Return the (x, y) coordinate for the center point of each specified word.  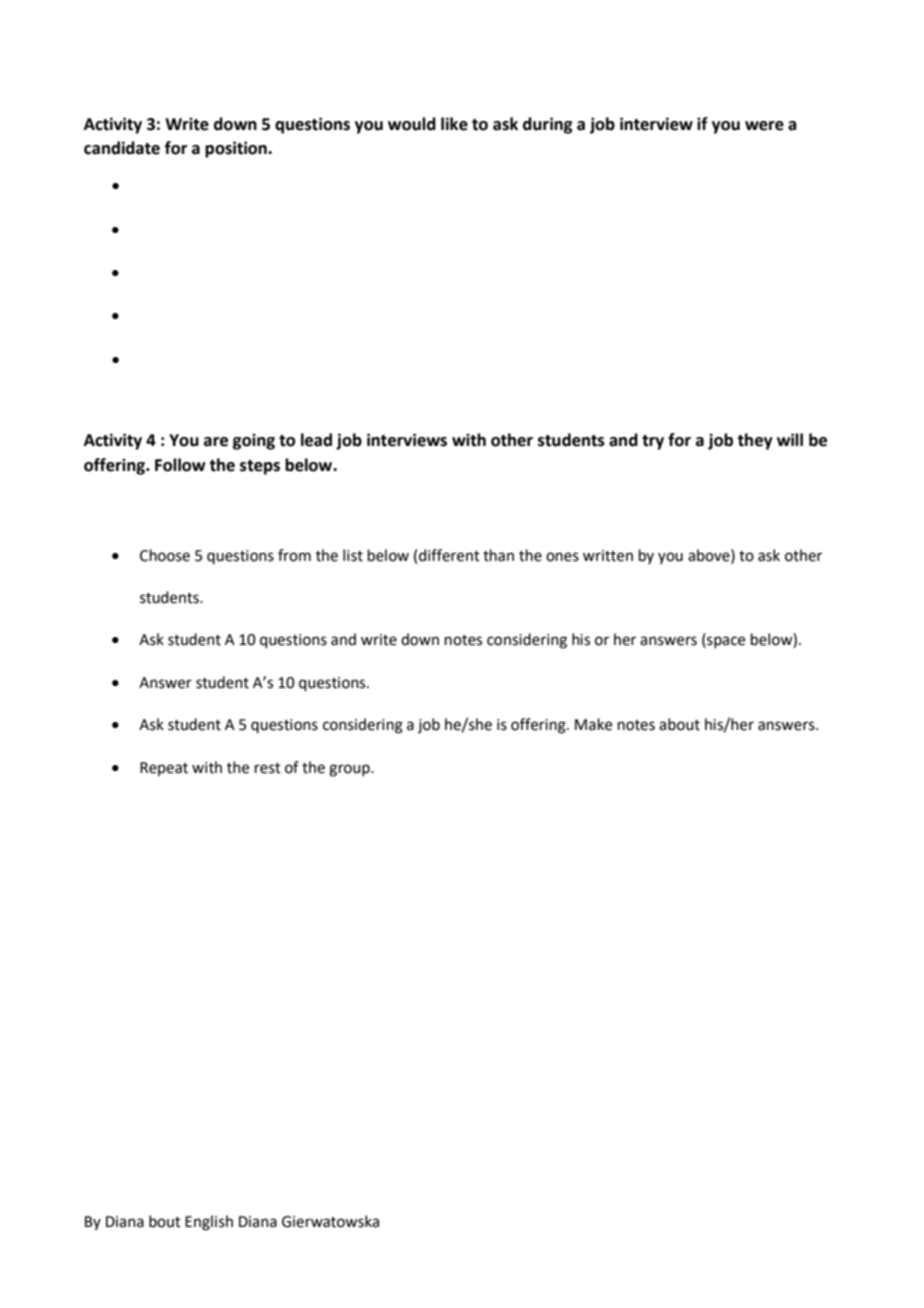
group (350, 770)
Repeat (164, 769)
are (216, 442)
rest (268, 768)
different (449, 555)
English (209, 1223)
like (454, 124)
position (237, 149)
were (764, 126)
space (725, 642)
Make (593, 724)
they (755, 441)
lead (316, 440)
